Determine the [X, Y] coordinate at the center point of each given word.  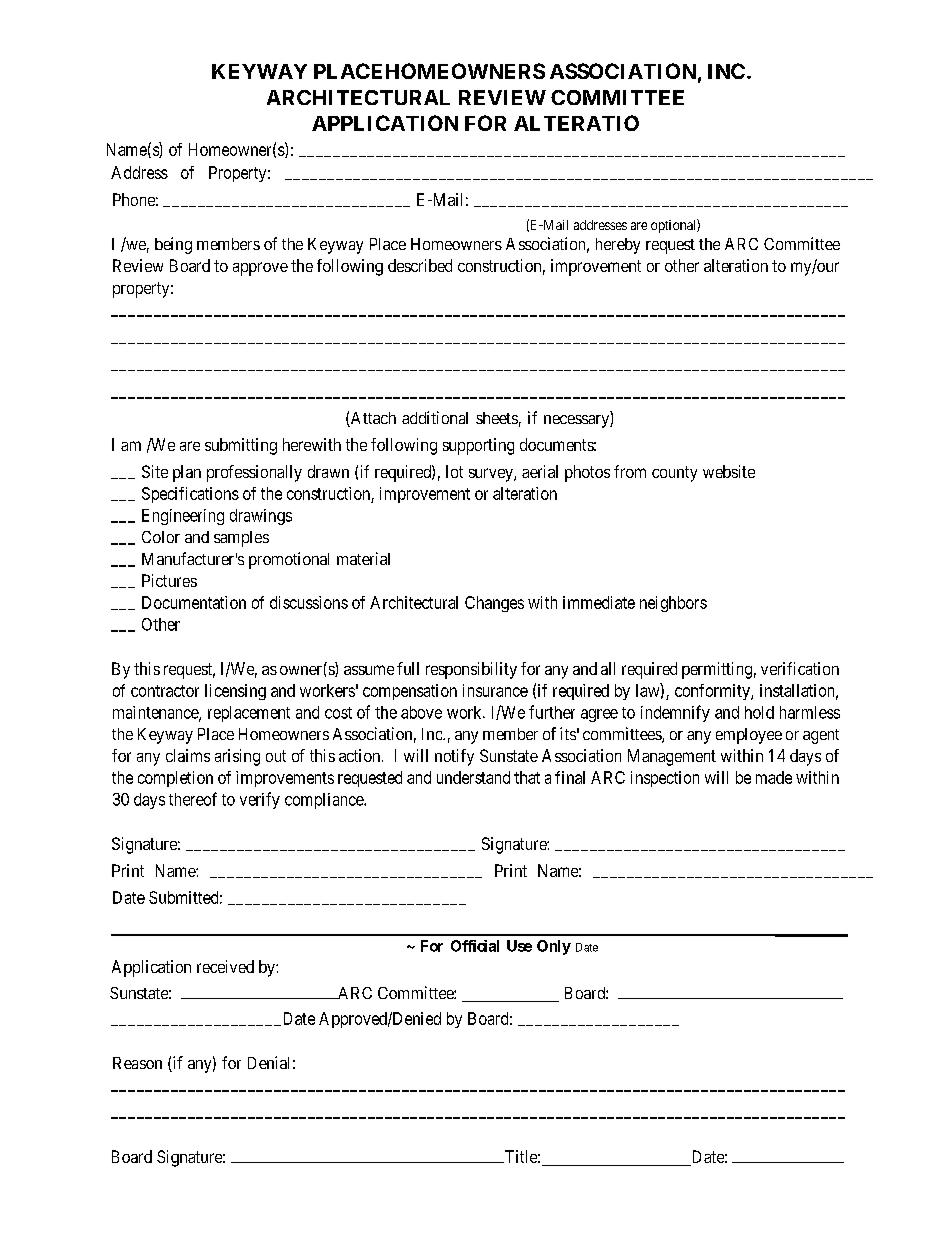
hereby [618, 246]
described [420, 265]
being [173, 245]
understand [473, 777]
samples [241, 539]
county [674, 474]
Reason [137, 1063]
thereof [193, 799]
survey [492, 475]
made [774, 777]
